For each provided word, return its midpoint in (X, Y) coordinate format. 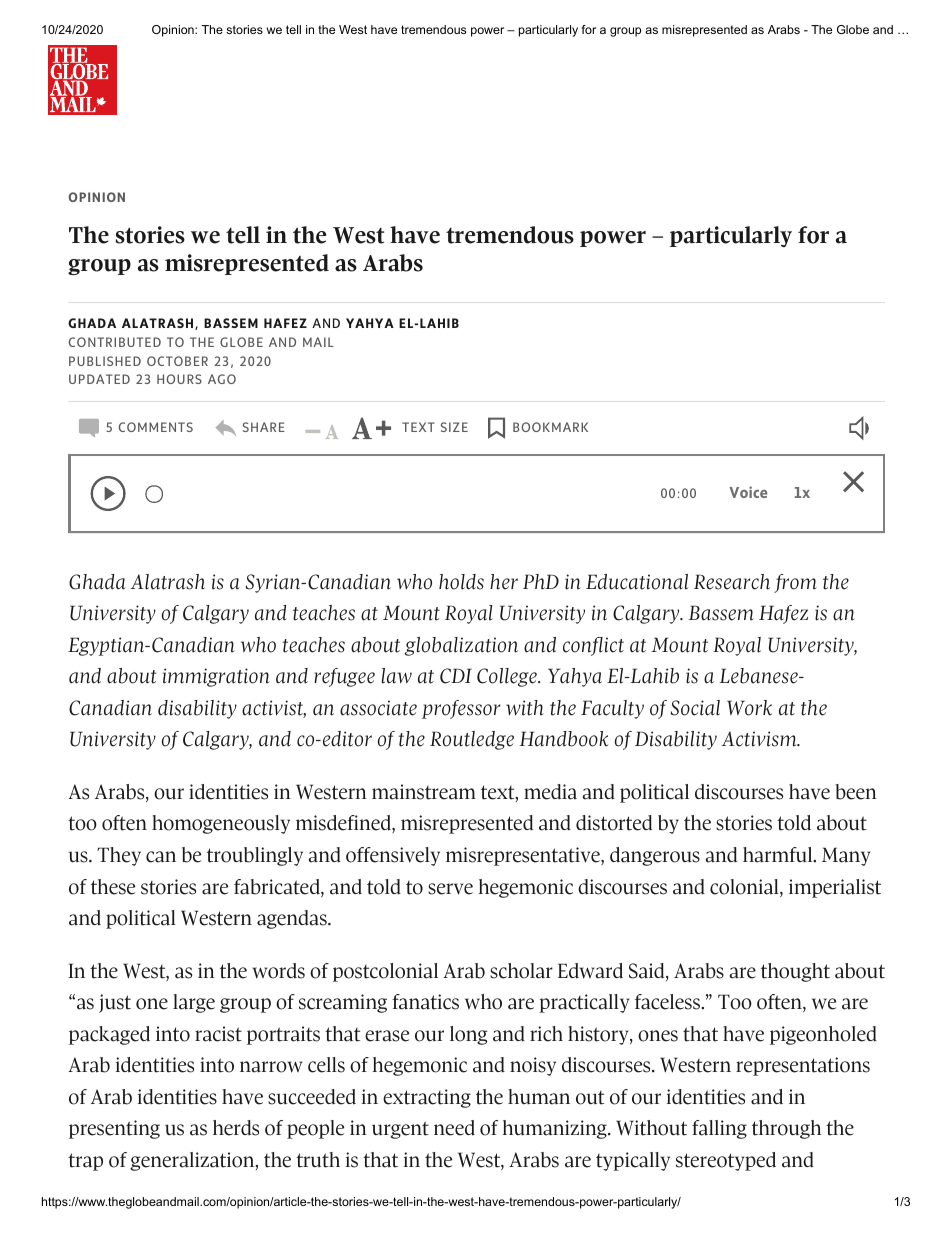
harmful (779, 855)
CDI (456, 676)
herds (236, 1128)
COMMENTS (156, 427)
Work (749, 708)
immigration (216, 677)
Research (732, 582)
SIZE (454, 427)
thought (795, 972)
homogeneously (221, 824)
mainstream (424, 792)
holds (461, 582)
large (194, 1003)
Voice (748, 492)
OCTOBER (177, 361)
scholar (521, 971)
